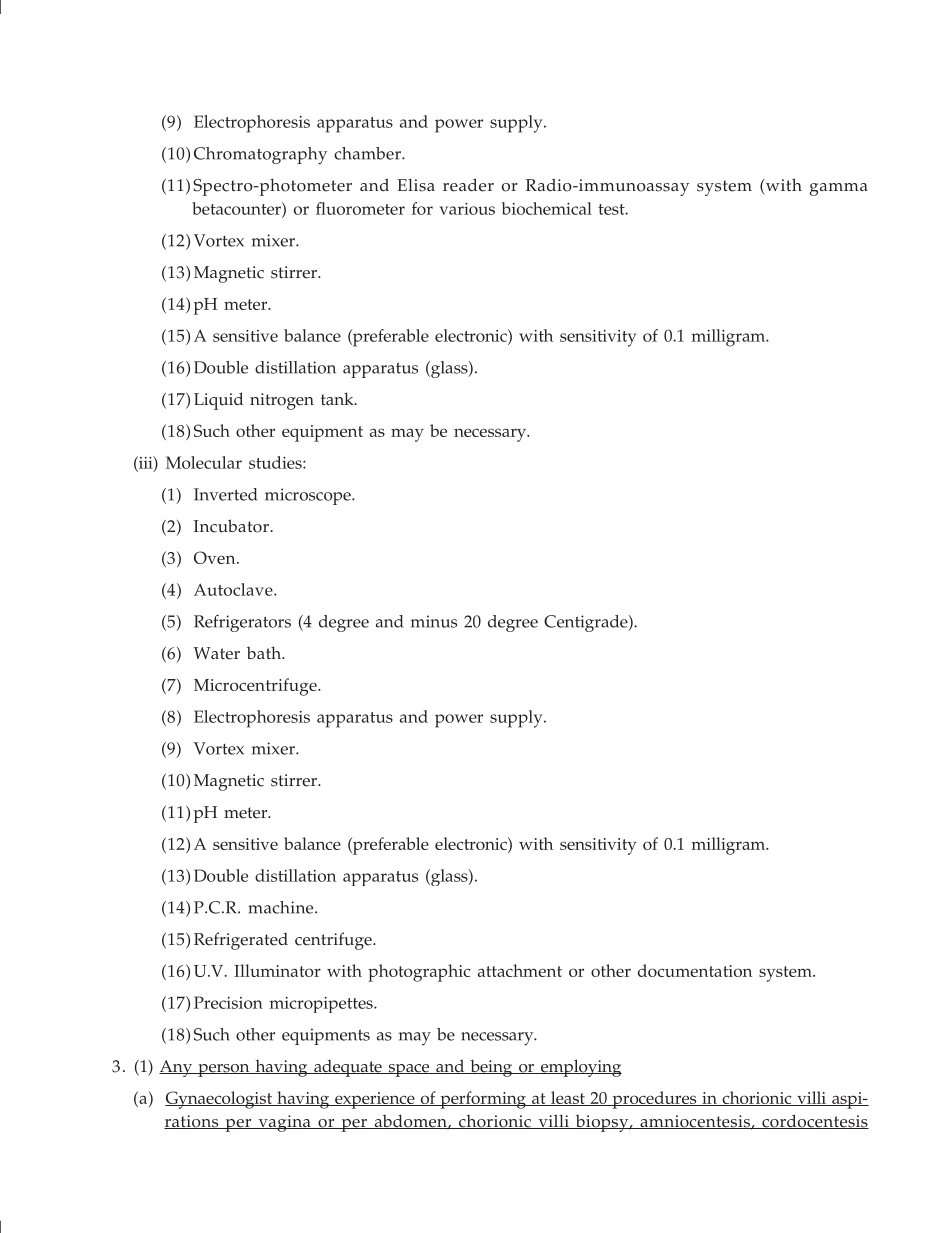  What do you see at coordinates (434, 621) in the screenshot?
I see `minus` at bounding box center [434, 621].
